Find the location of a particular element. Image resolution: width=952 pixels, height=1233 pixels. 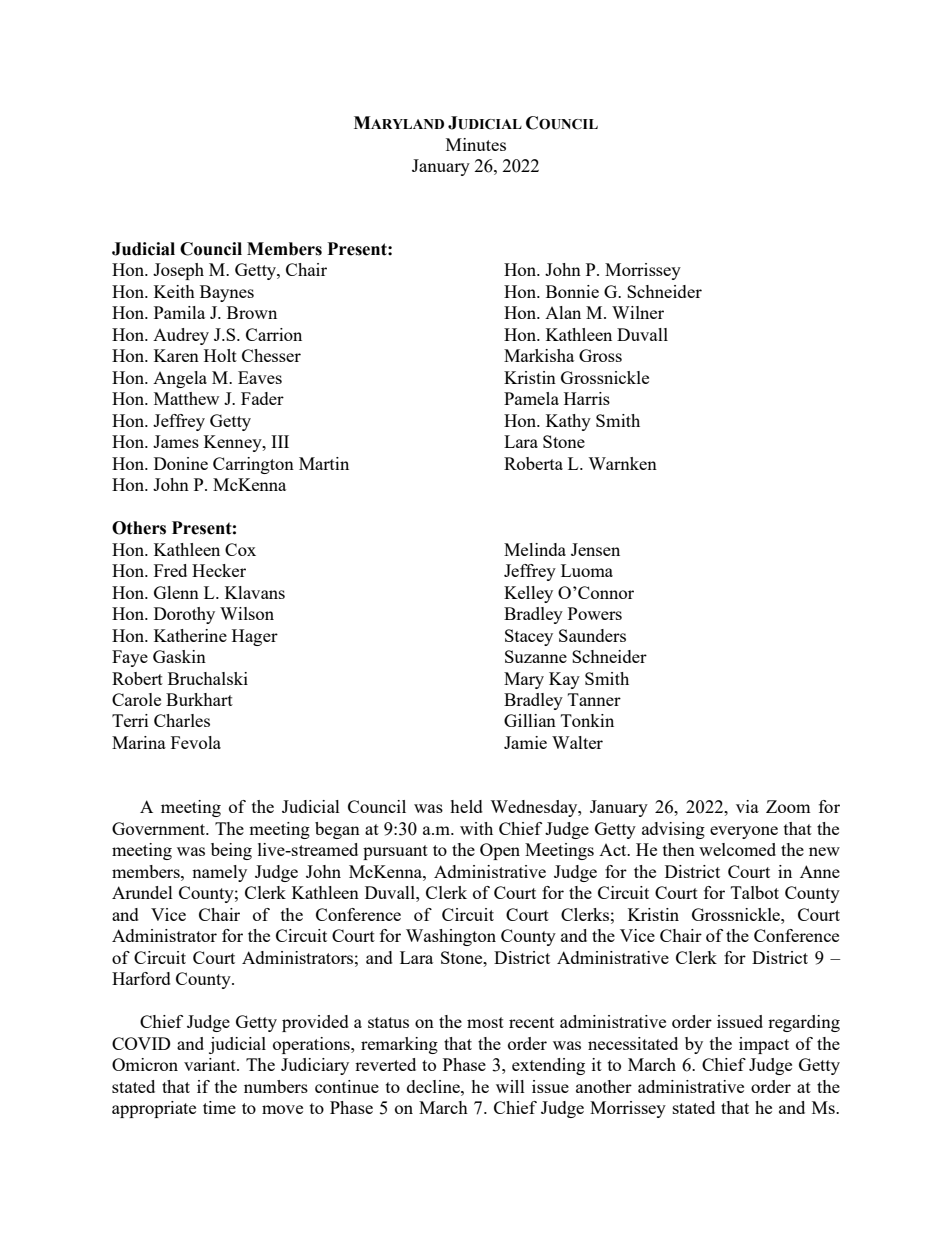

Minutes is located at coordinates (476, 144).
